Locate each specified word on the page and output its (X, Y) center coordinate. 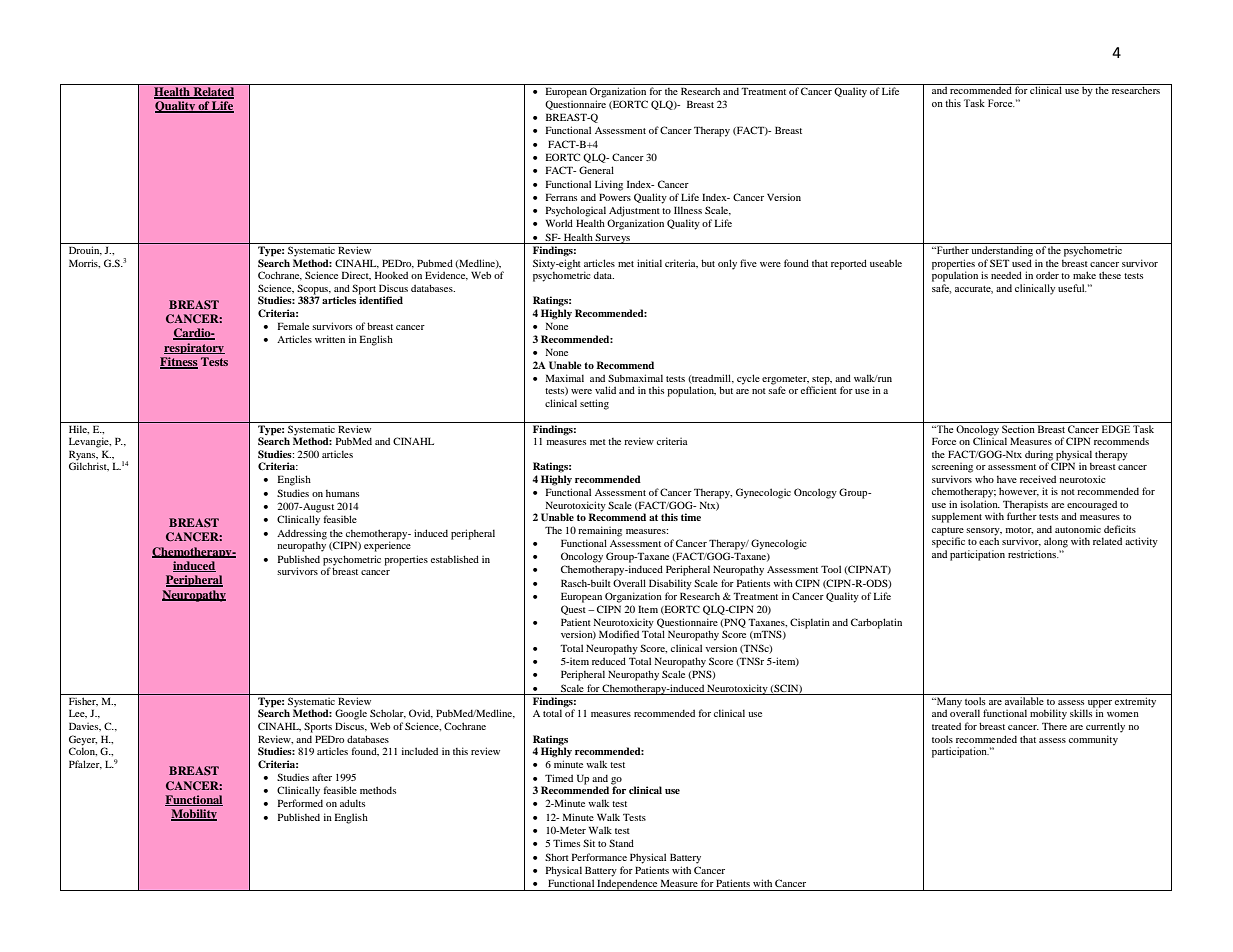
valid (605, 390)
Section (1018, 427)
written (330, 339)
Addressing (302, 534)
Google (351, 714)
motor (1019, 530)
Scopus (314, 289)
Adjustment (634, 211)
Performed (300, 803)
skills (1081, 713)
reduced (609, 661)
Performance (599, 857)
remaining (600, 531)
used (1022, 263)
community (1093, 740)
